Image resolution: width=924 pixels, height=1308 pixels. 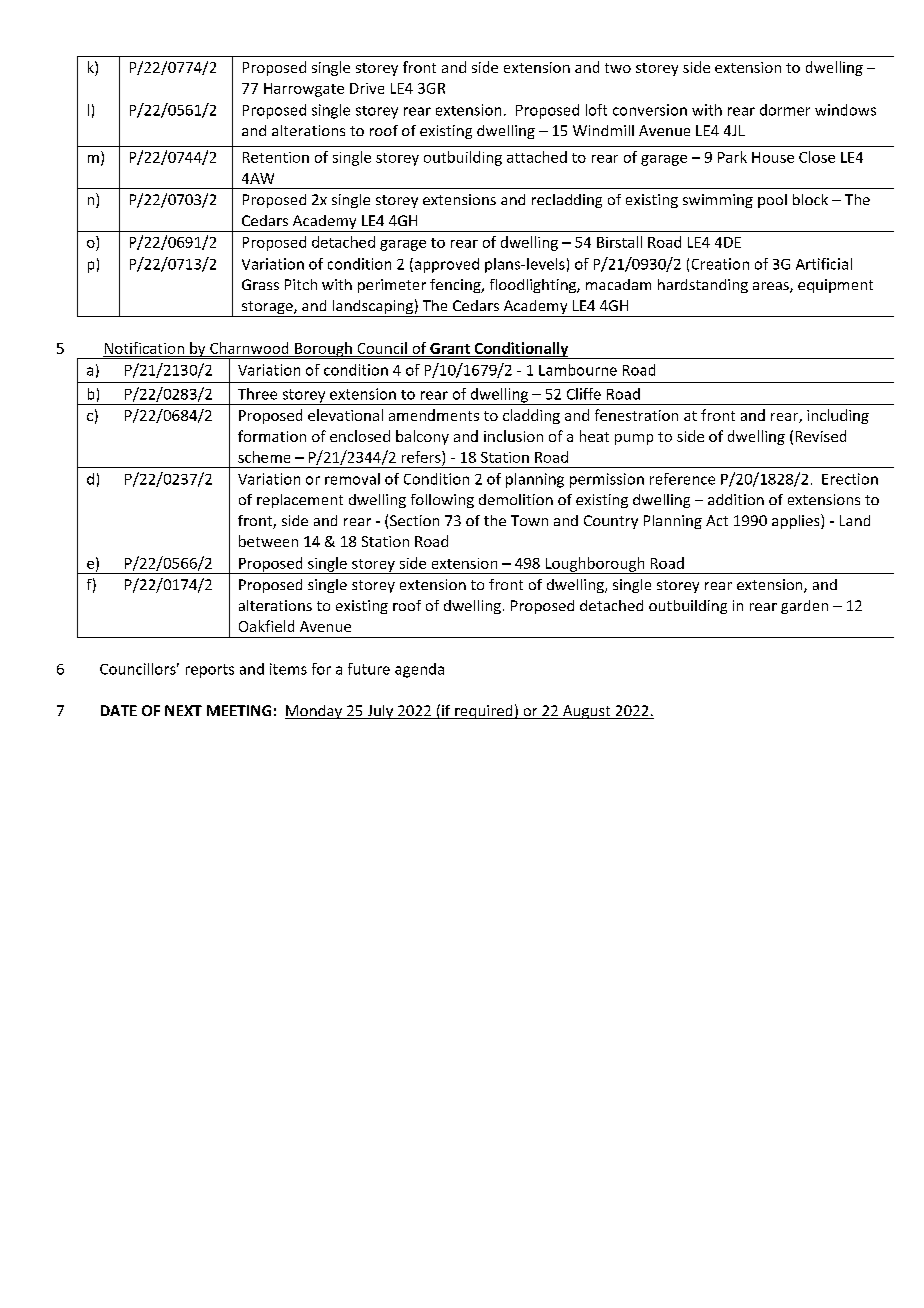 I want to click on dormer, so click(x=785, y=110).
